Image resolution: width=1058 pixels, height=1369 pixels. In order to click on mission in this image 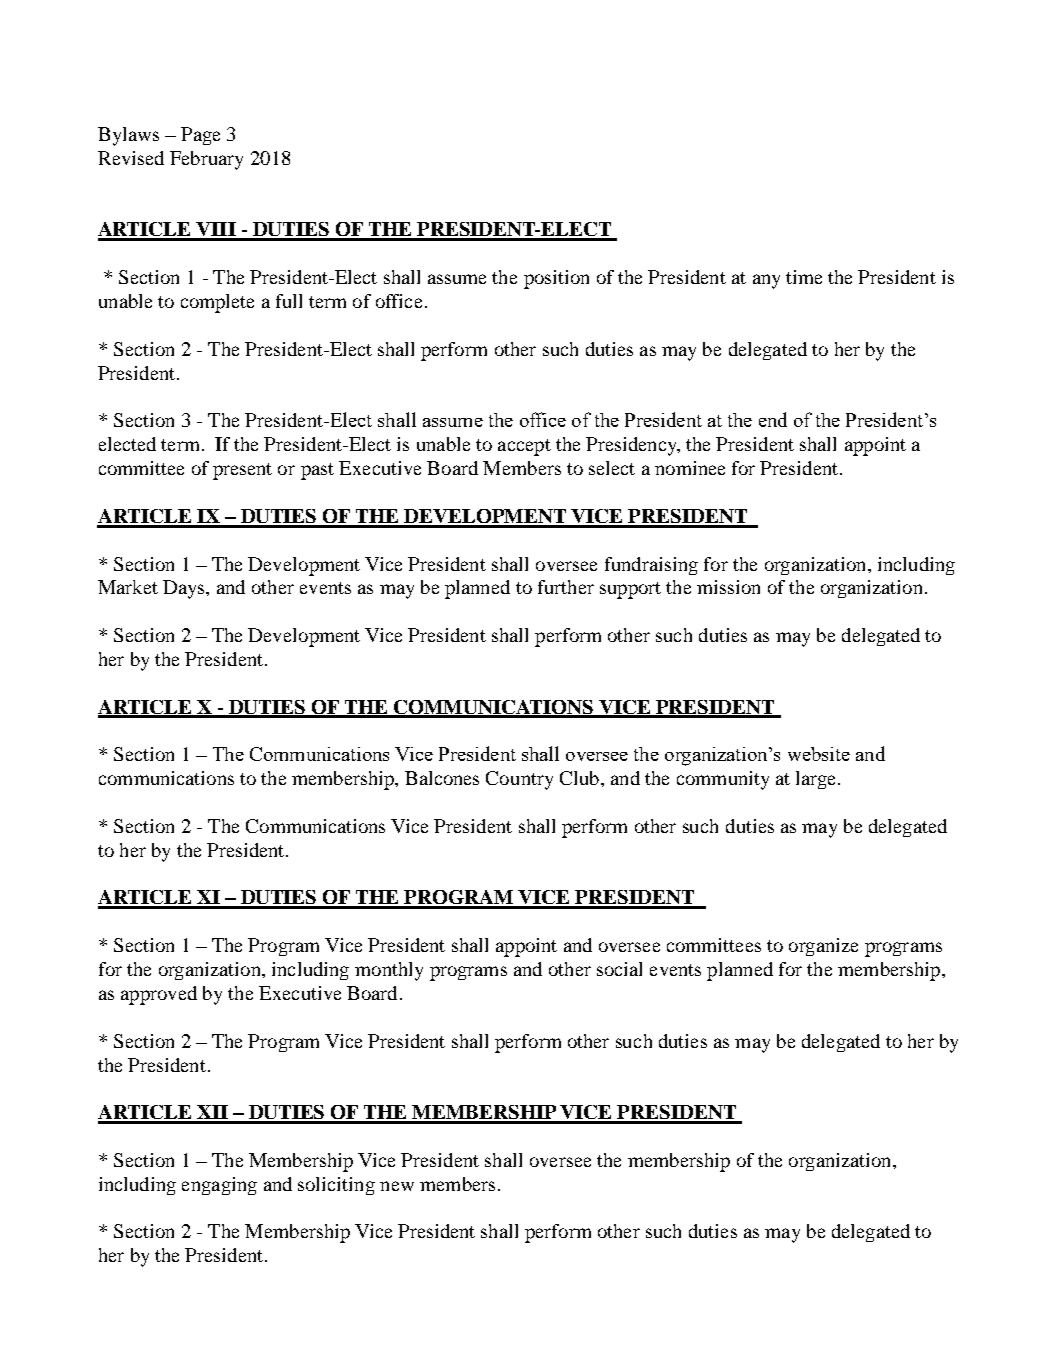, I will do `click(728, 587)`.
